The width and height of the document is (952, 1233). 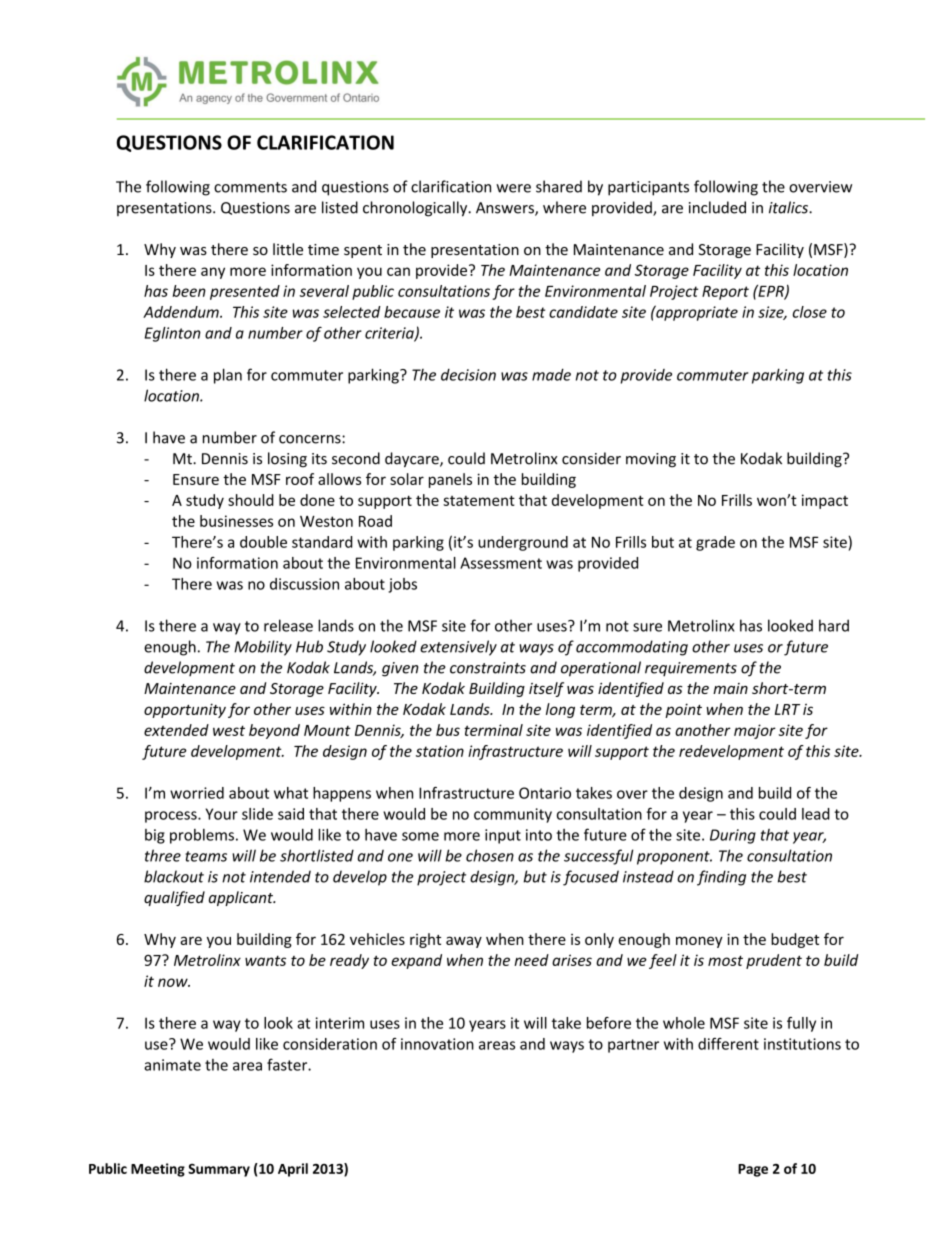 I want to click on Your, so click(x=222, y=814).
